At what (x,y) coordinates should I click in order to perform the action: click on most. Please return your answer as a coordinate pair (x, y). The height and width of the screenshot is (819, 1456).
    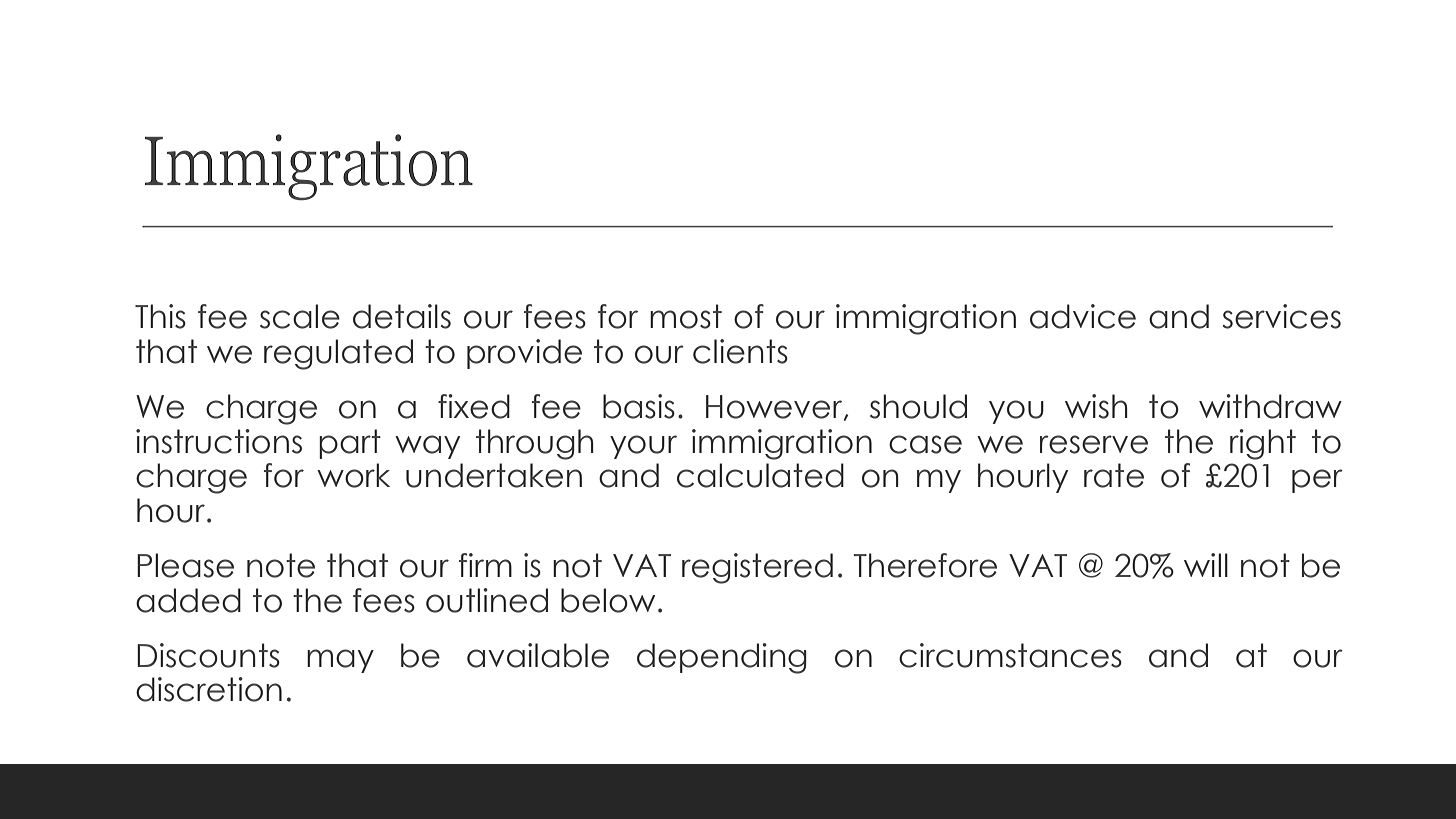
    Looking at the image, I should click on (686, 316).
